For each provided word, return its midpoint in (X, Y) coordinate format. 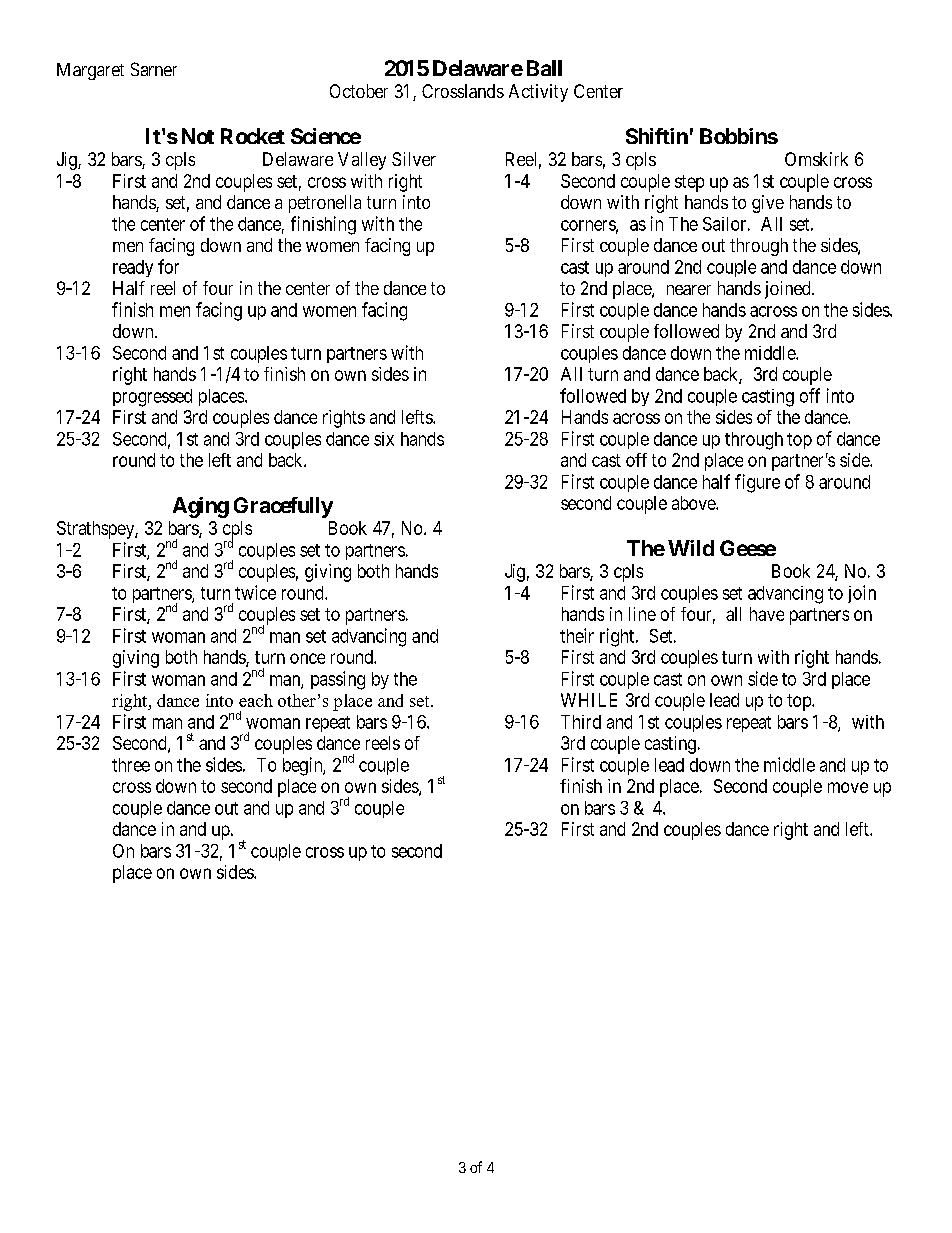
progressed (152, 398)
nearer (689, 290)
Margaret (90, 71)
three (131, 765)
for (168, 266)
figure (757, 483)
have (767, 614)
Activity (538, 93)
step (689, 183)
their (577, 635)
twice (255, 592)
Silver (414, 159)
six (384, 439)
